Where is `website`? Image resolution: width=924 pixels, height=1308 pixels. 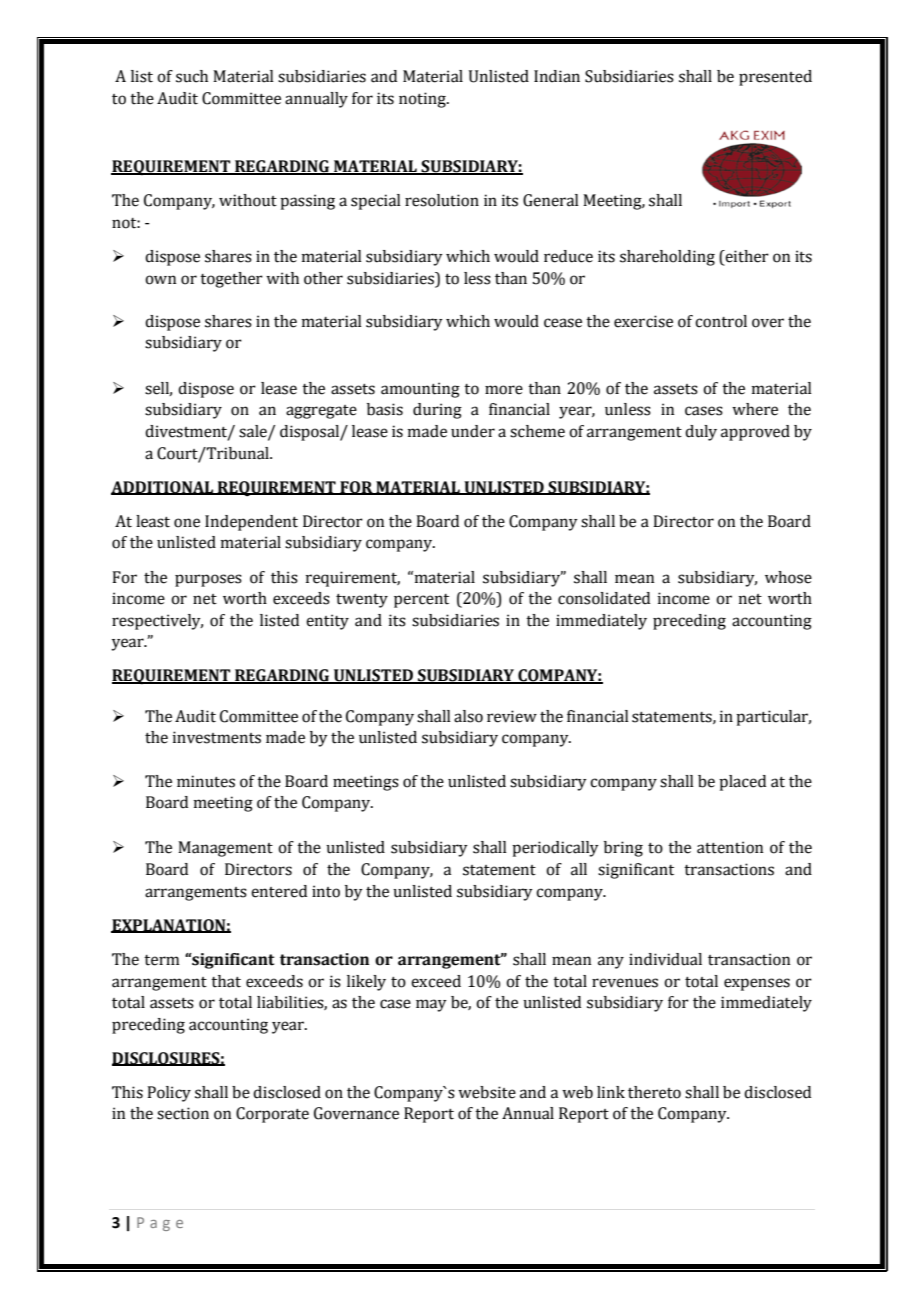 website is located at coordinates (487, 1092).
